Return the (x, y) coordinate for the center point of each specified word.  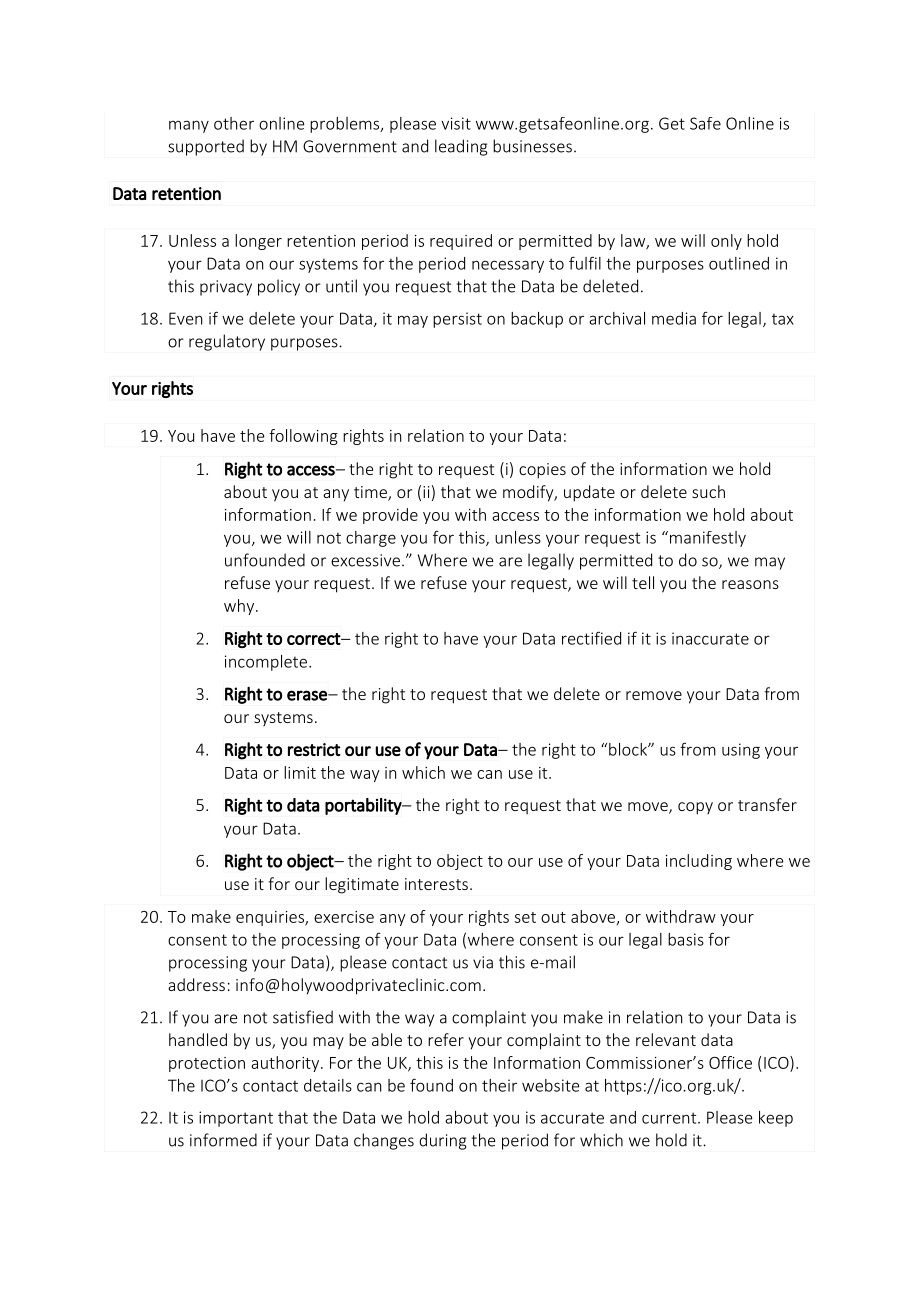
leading (461, 147)
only (726, 242)
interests (436, 884)
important (236, 1119)
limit (300, 772)
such (708, 491)
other (234, 123)
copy (695, 808)
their (499, 1085)
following (303, 437)
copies (542, 471)
